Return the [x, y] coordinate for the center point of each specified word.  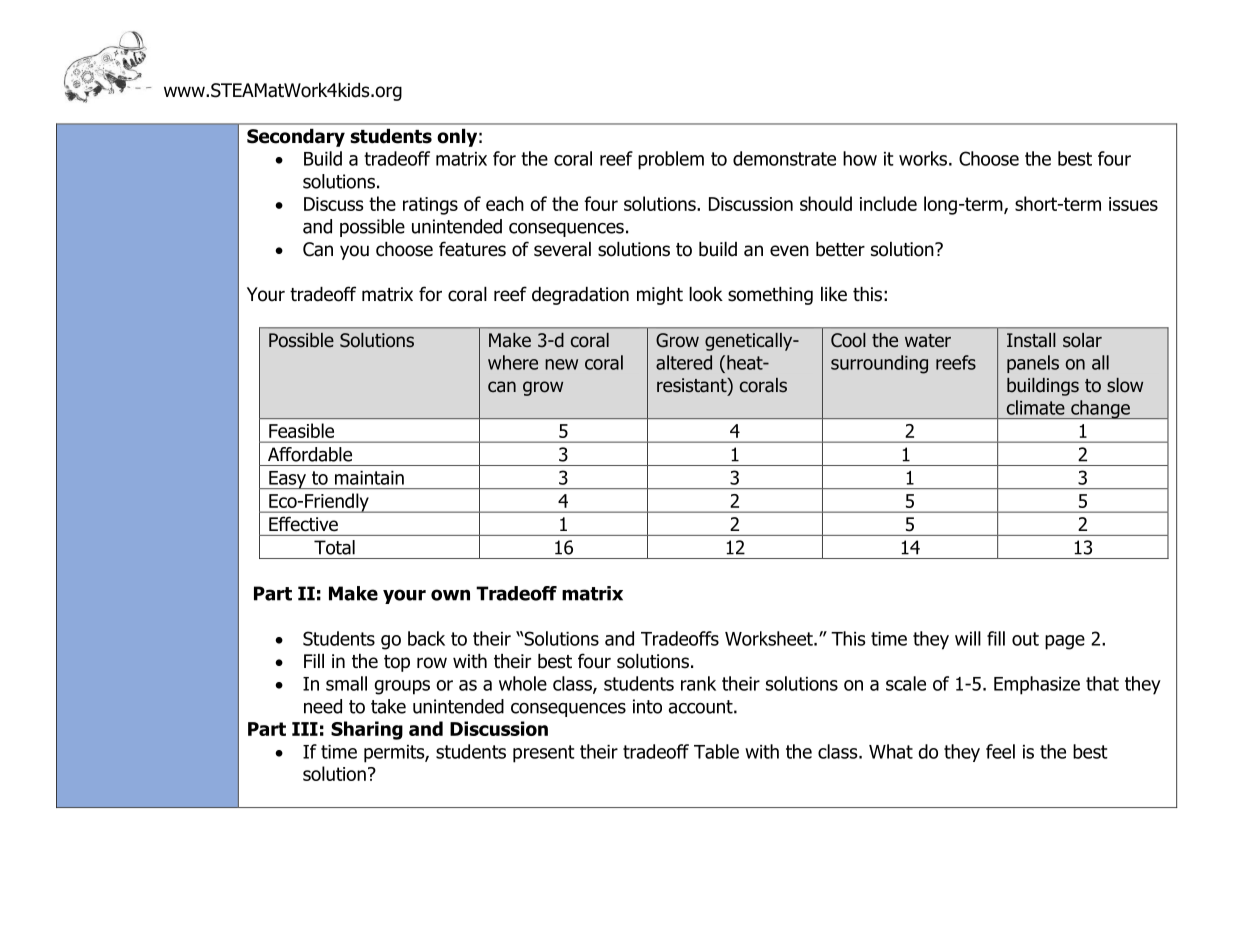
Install [1031, 340]
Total [334, 547]
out [1025, 639]
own [450, 595]
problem [671, 160]
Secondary [296, 138]
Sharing [367, 730]
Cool [848, 340]
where [513, 362]
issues [1133, 204]
